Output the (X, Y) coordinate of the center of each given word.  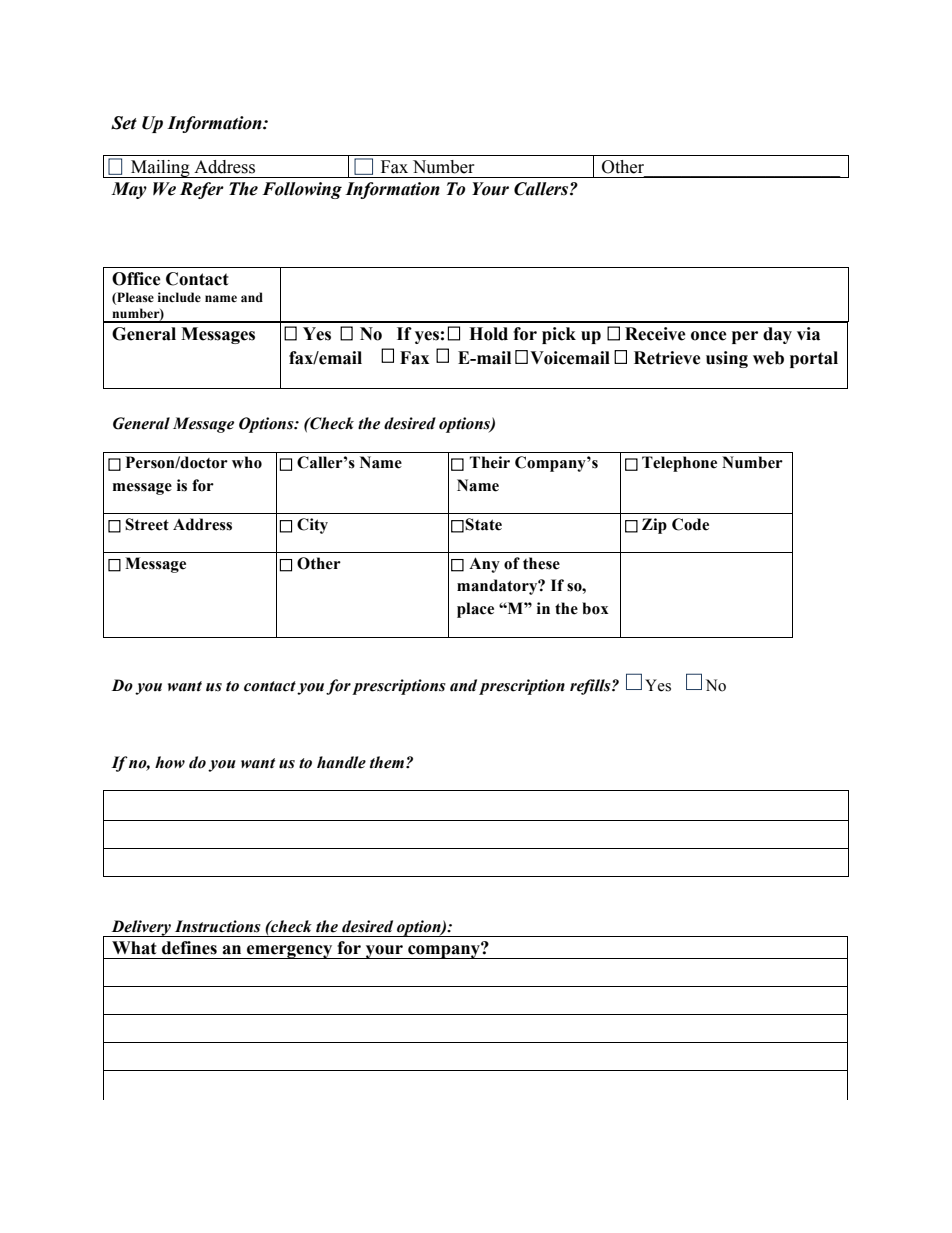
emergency (290, 952)
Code (690, 524)
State (483, 524)
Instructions (218, 926)
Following (302, 190)
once (709, 336)
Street (147, 524)
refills (591, 687)
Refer (202, 190)
